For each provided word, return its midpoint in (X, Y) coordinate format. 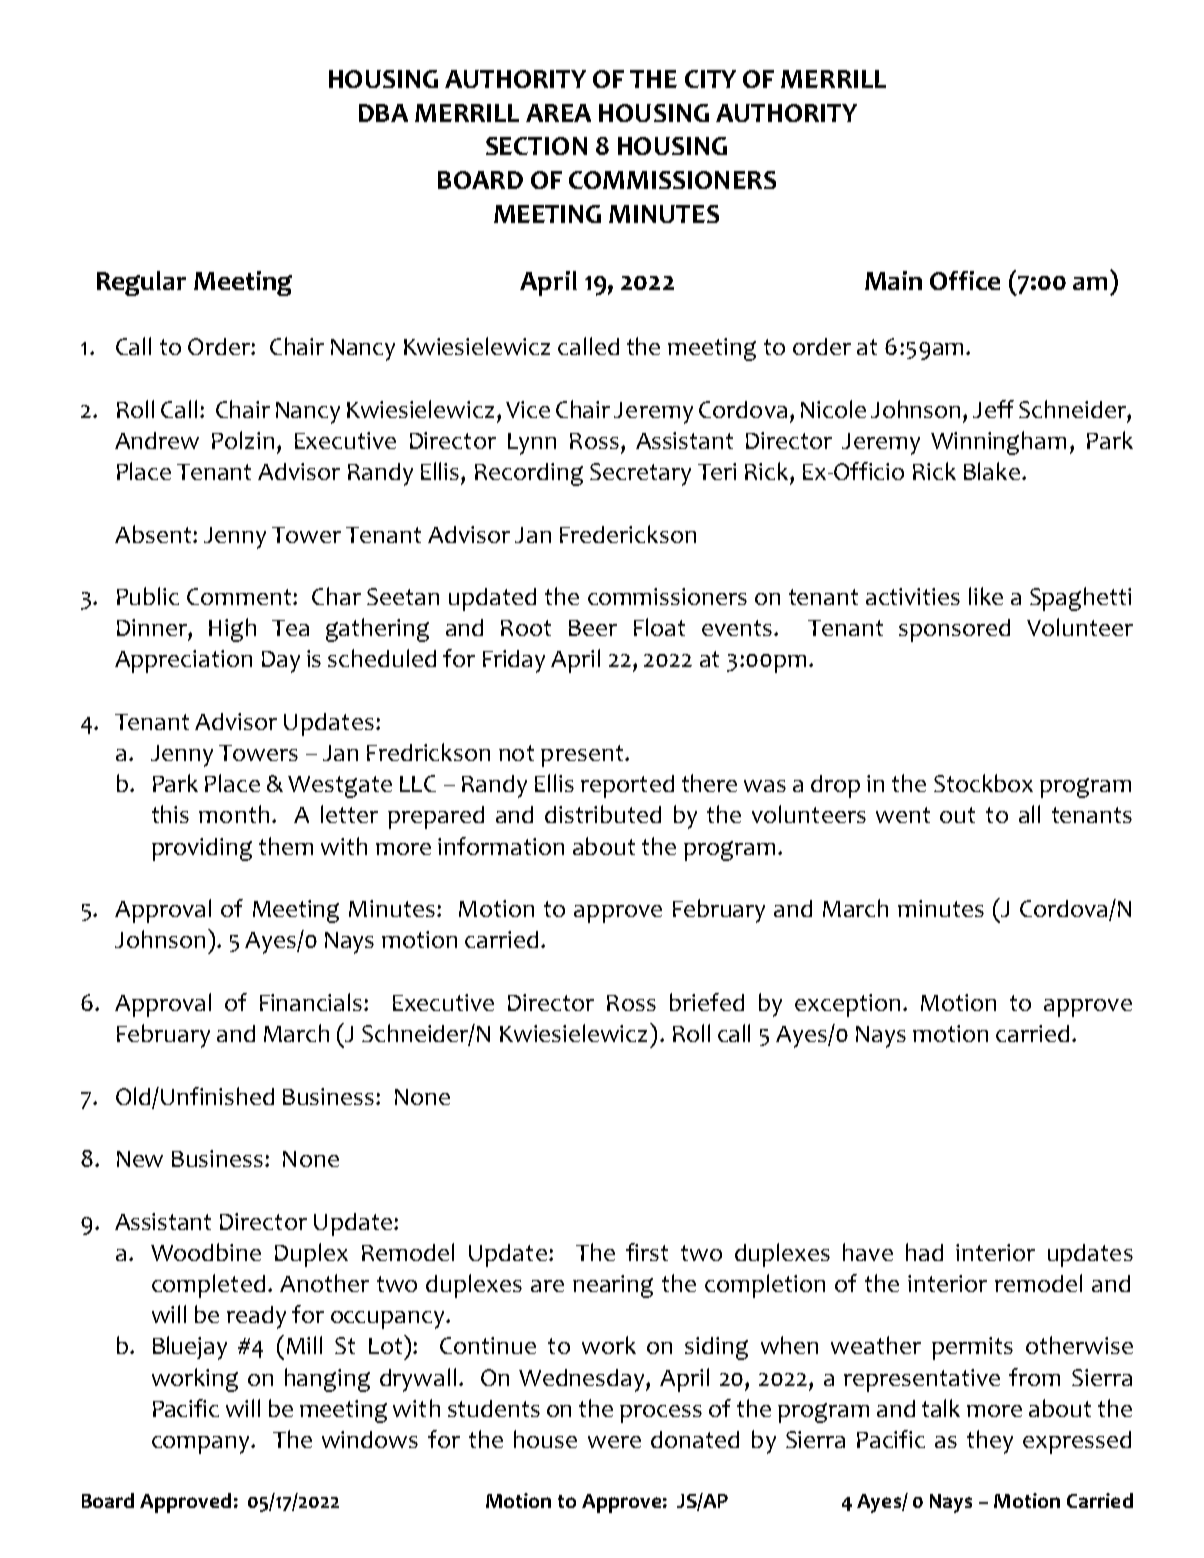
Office (965, 280)
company (202, 1445)
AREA (558, 113)
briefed (707, 1002)
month (234, 814)
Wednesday (583, 1380)
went (903, 815)
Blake (992, 471)
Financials (311, 1002)
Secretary (640, 474)
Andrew (157, 440)
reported (627, 786)
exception (847, 1005)
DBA (383, 113)
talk (941, 1408)
